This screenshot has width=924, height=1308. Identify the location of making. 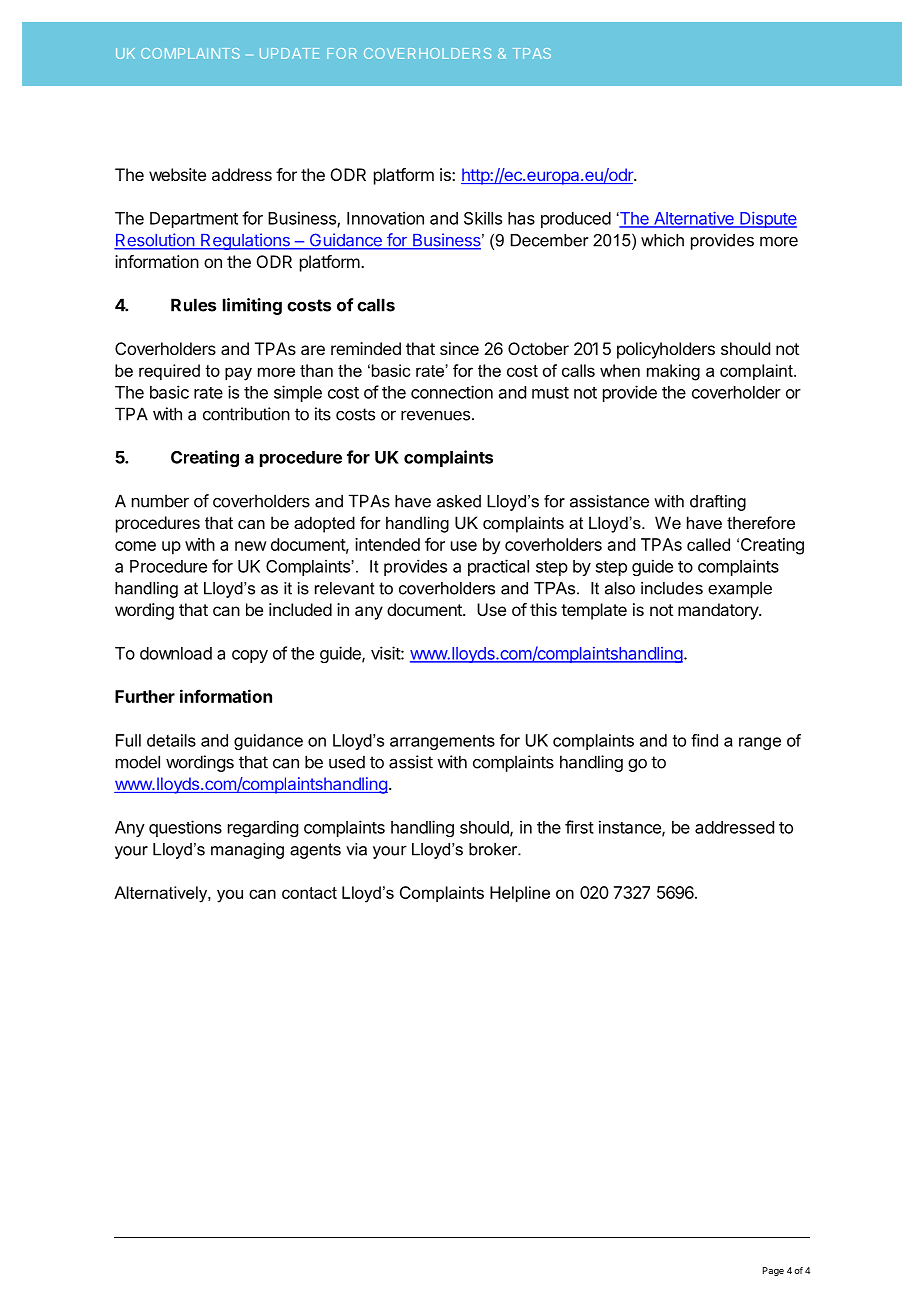
(673, 372).
